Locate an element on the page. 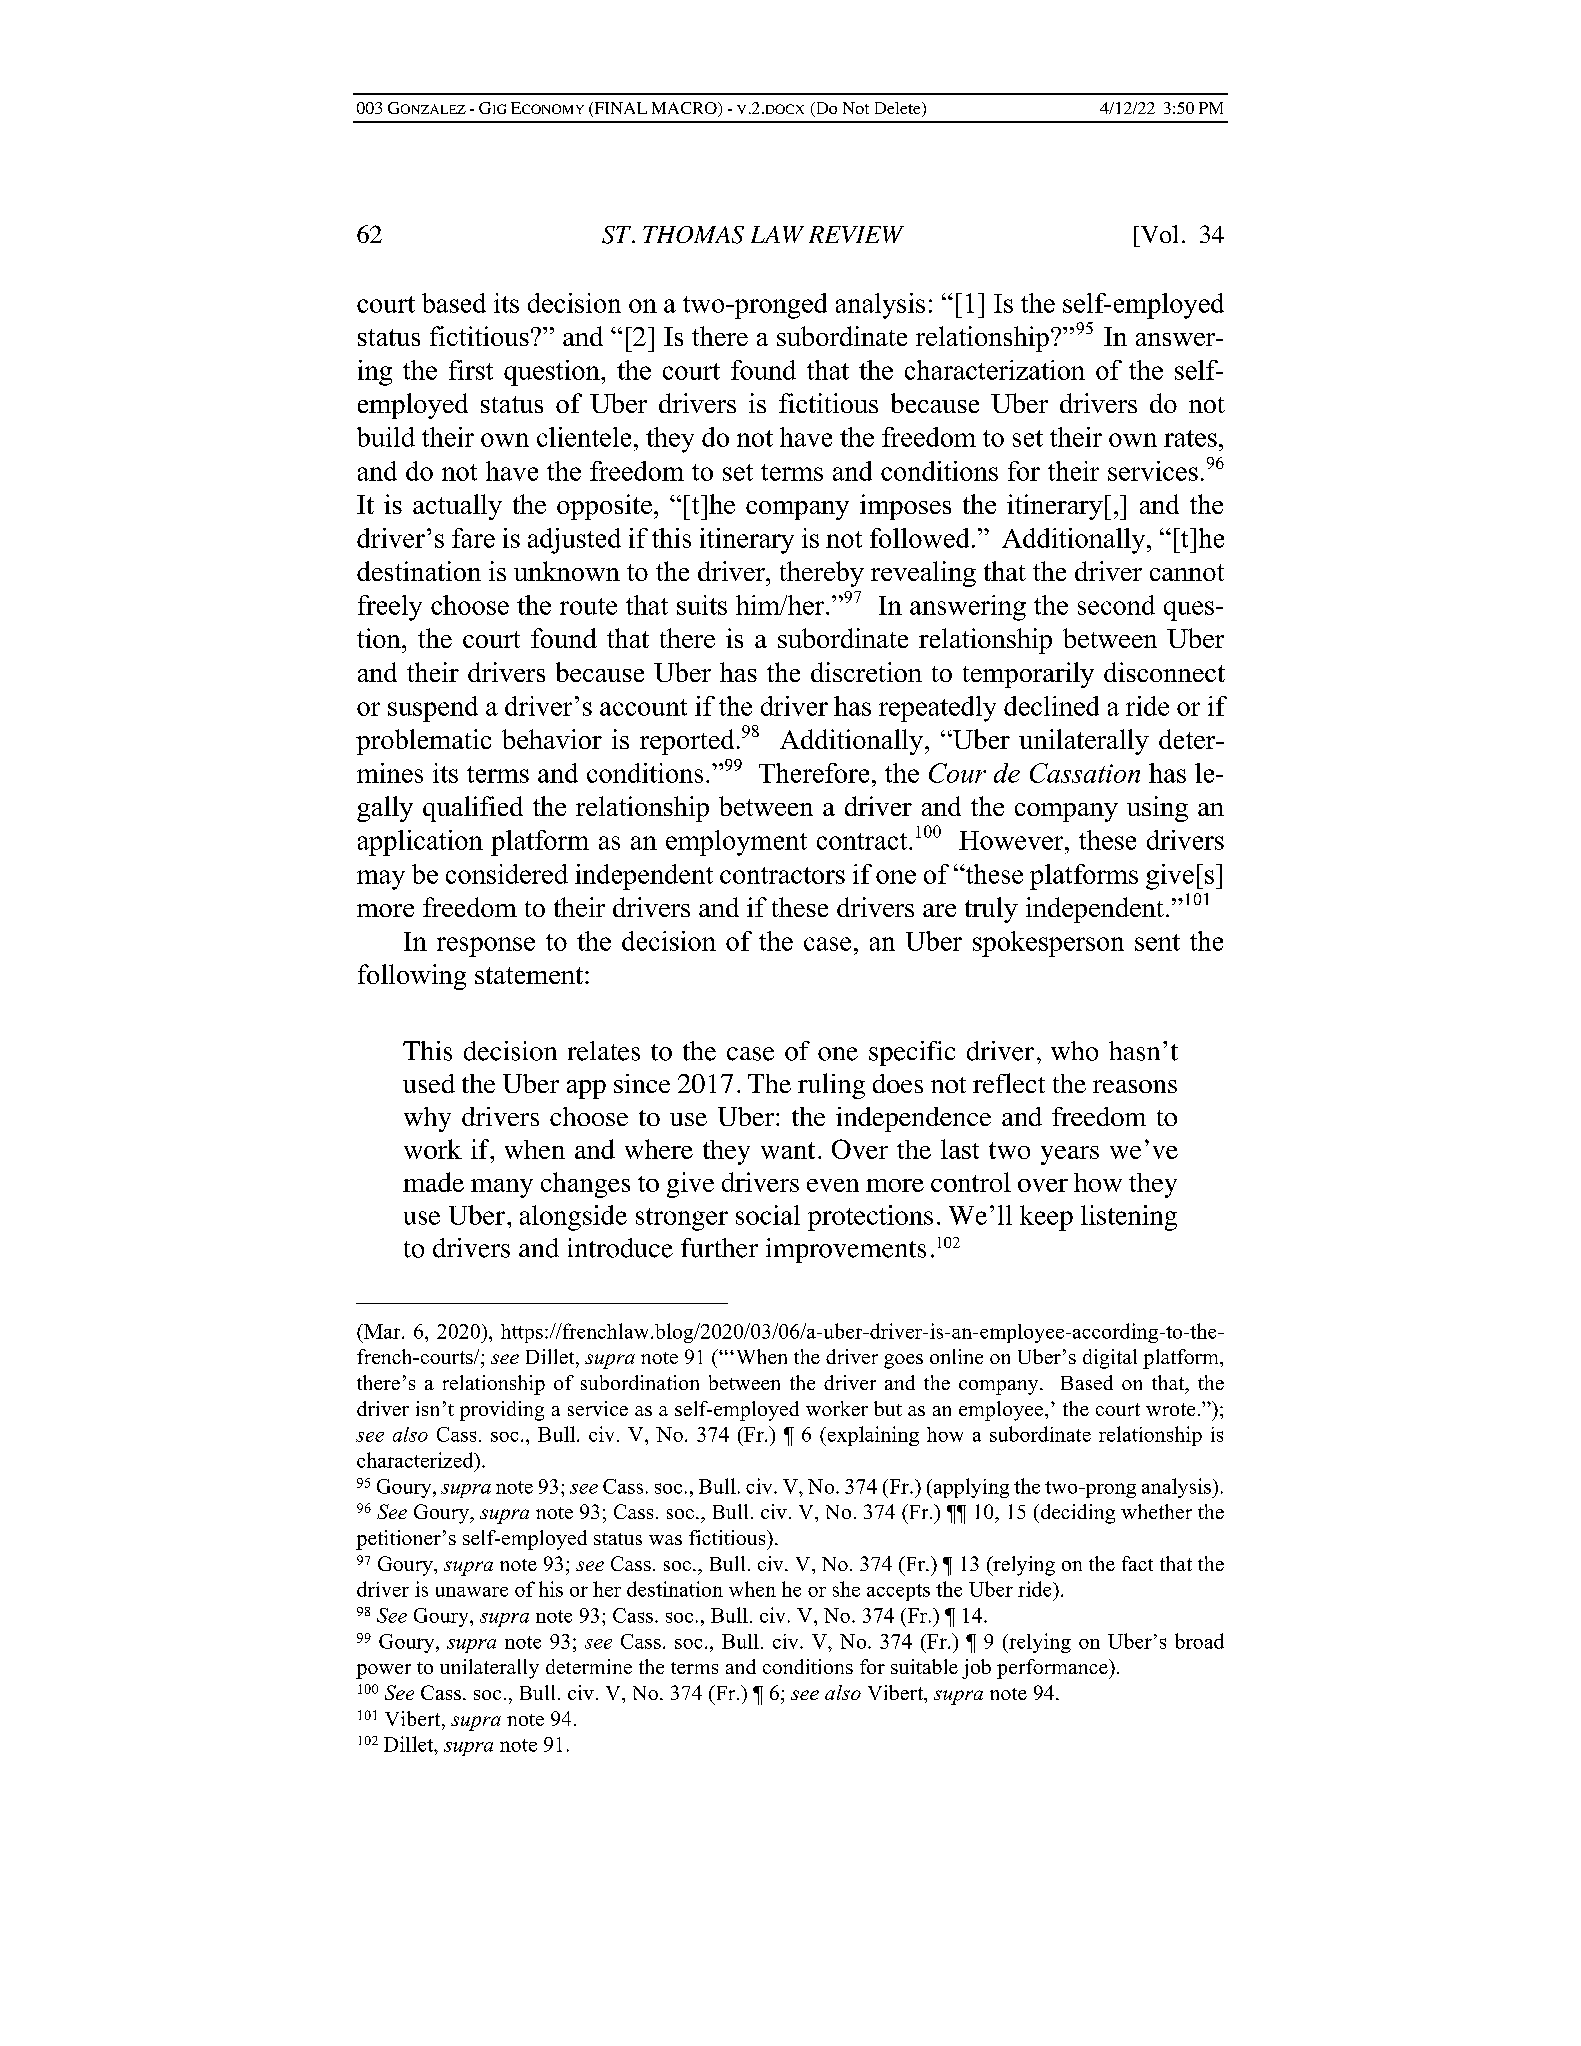 The height and width of the document is (2046, 1581). she is located at coordinates (846, 1589).
